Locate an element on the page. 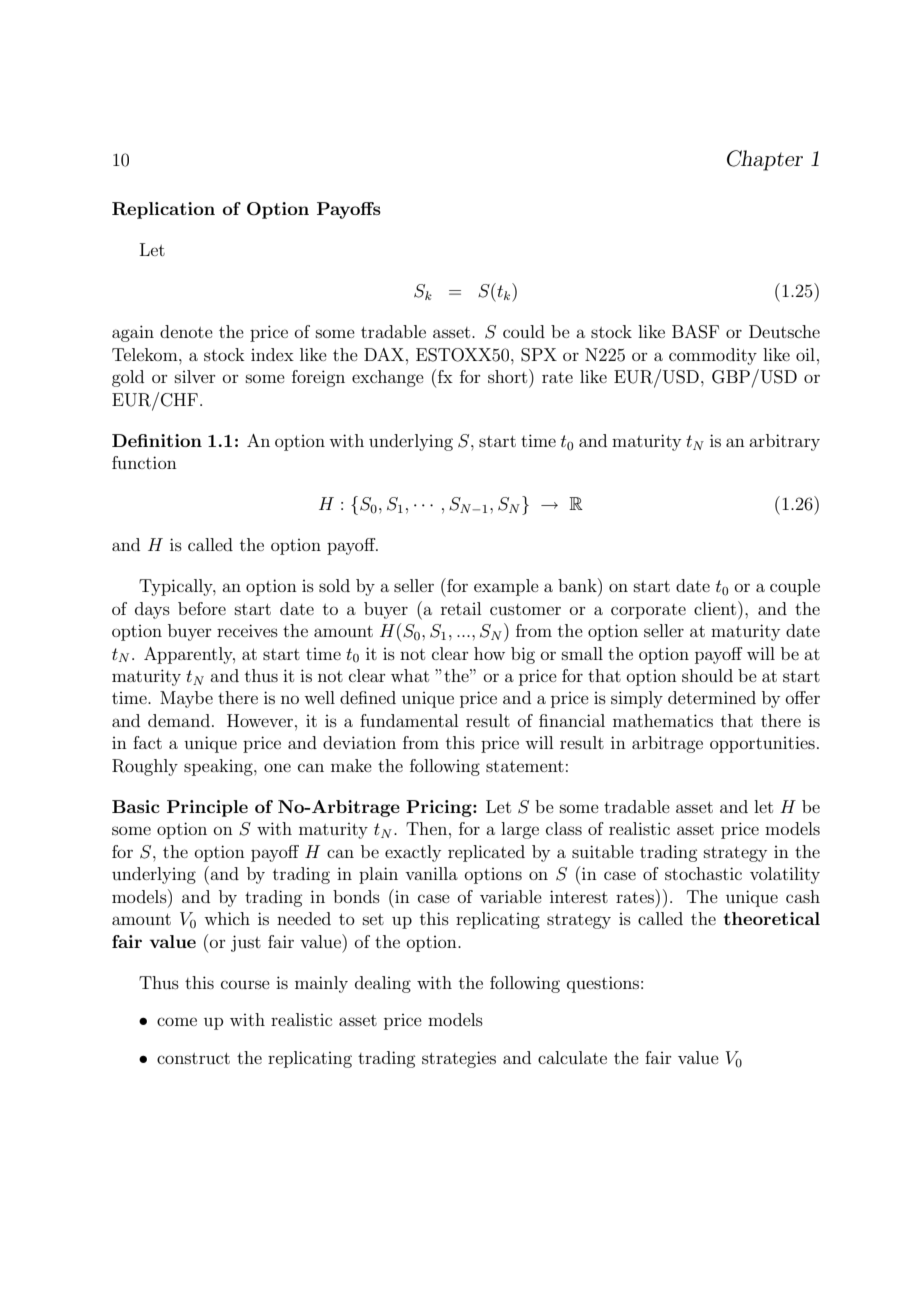  speaking is located at coordinates (219, 767).
